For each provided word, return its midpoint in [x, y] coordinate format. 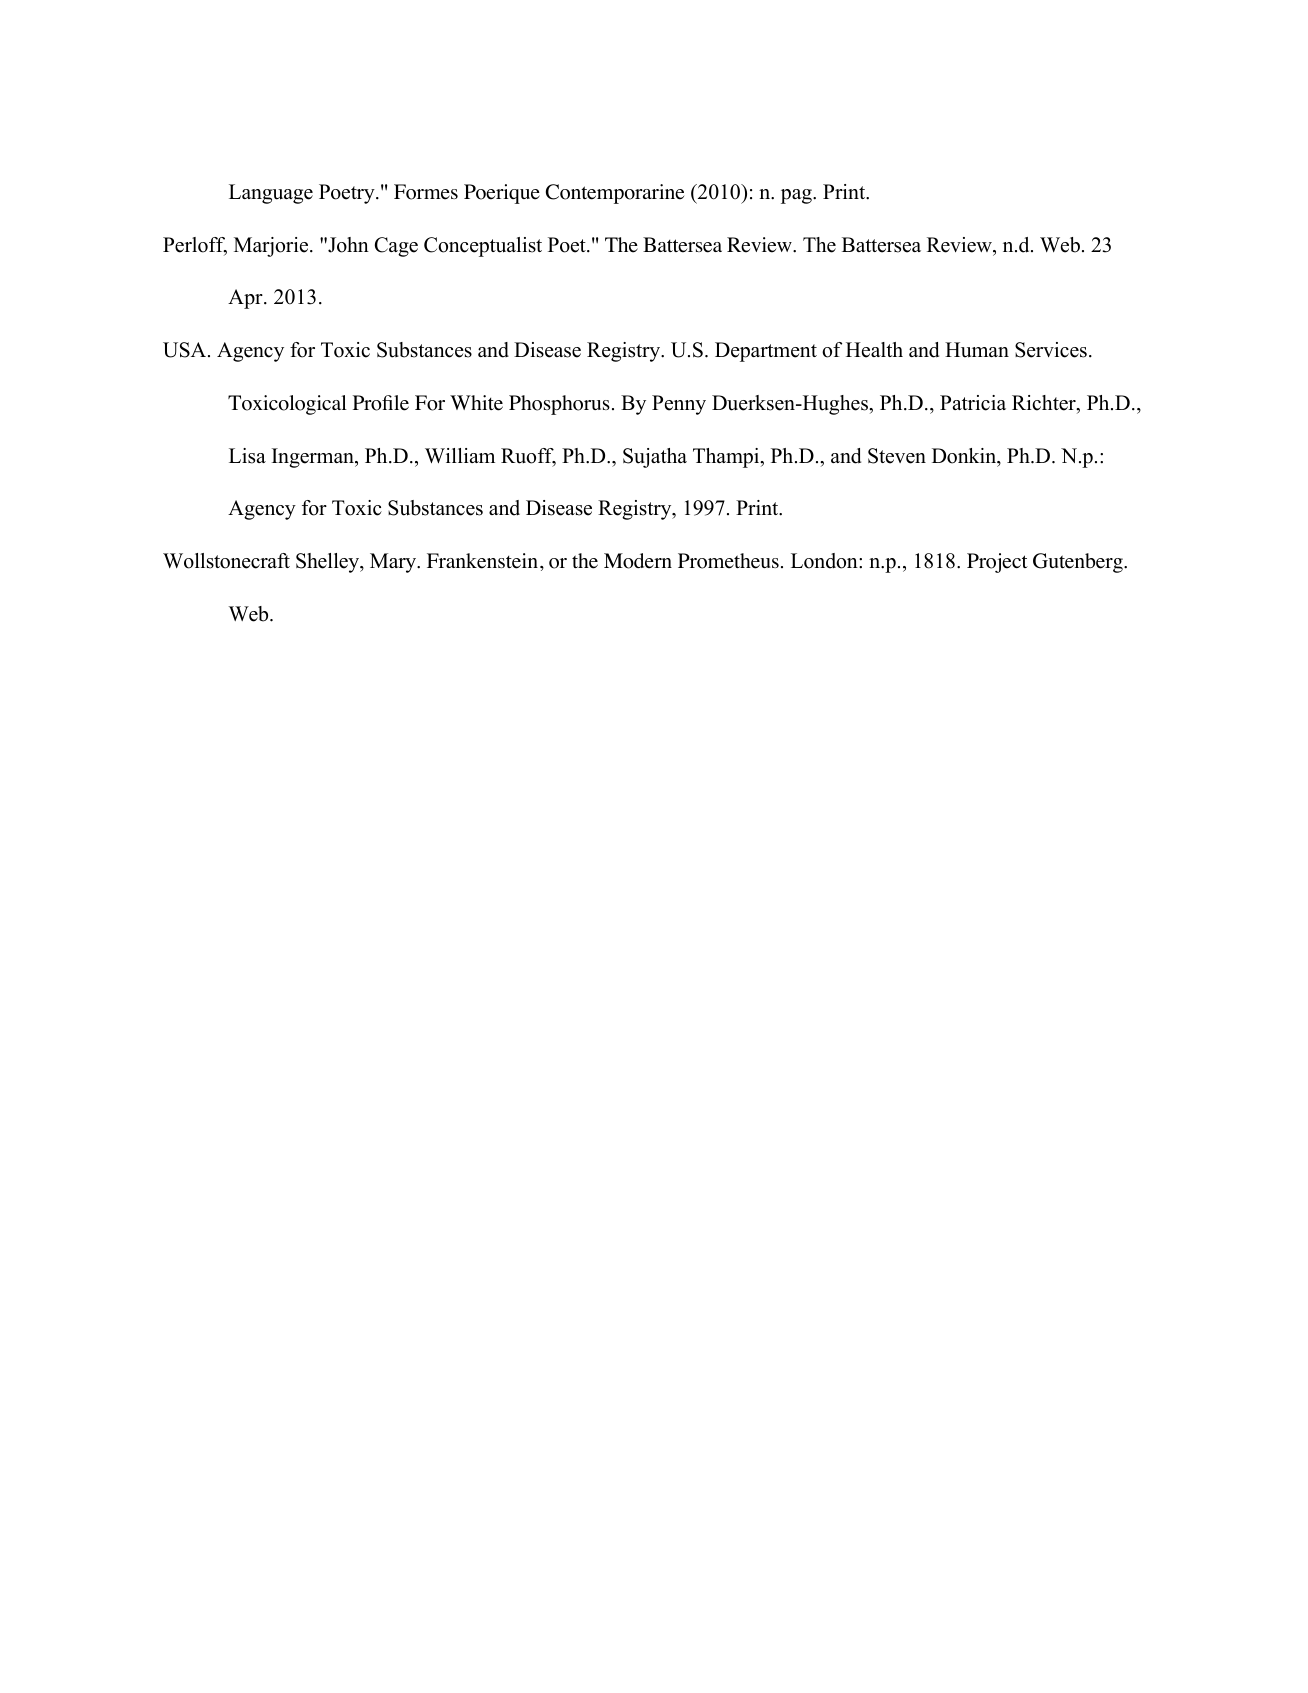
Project [997, 563]
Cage [396, 247]
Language [271, 194]
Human [977, 350]
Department [766, 352]
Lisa [247, 456]
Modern [638, 561]
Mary [394, 563]
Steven [897, 456]
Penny [679, 405]
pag [797, 196]
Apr [246, 299]
